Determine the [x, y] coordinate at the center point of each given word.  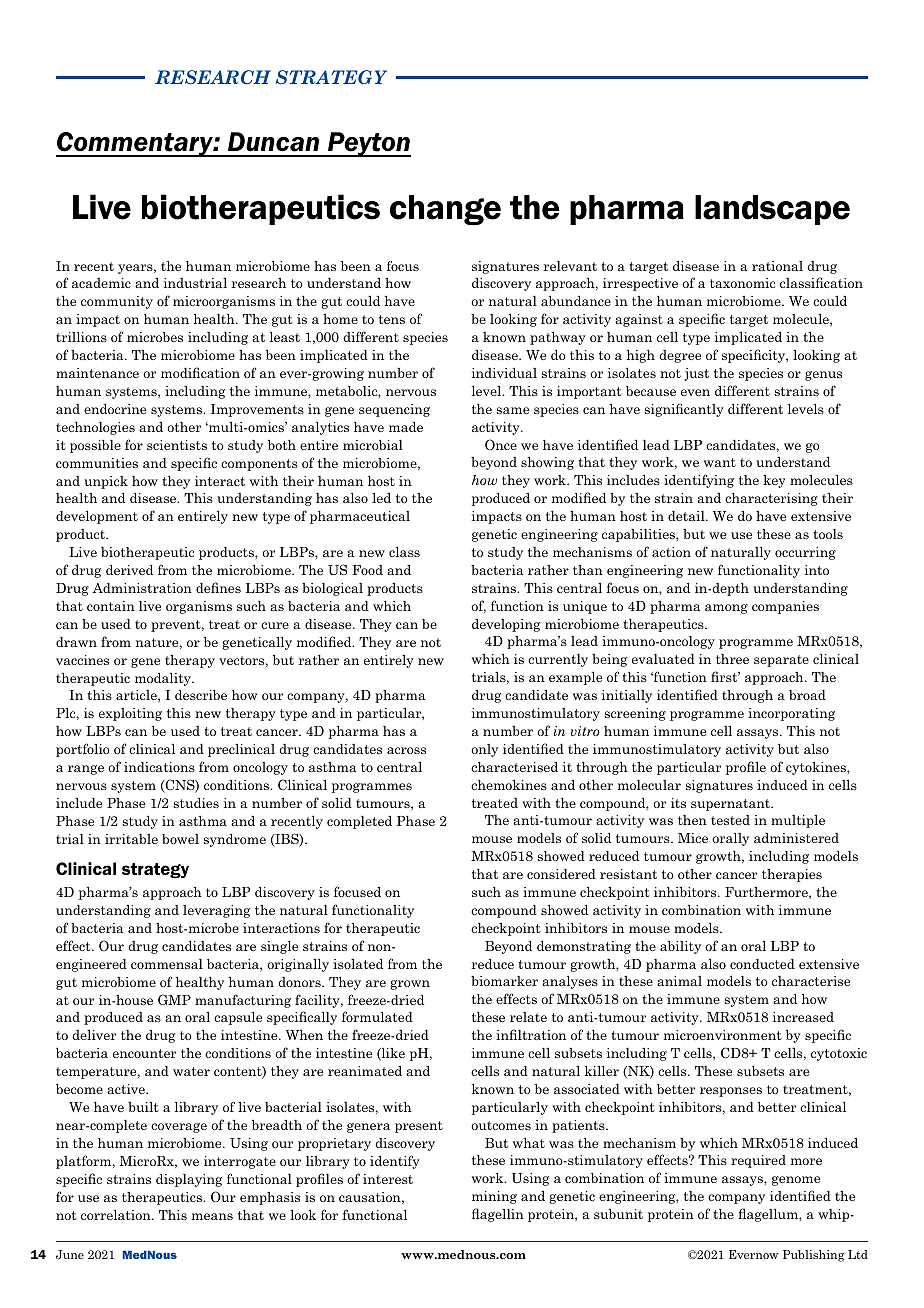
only [484, 750]
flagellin [498, 1215]
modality [164, 679]
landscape [772, 210]
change [445, 210]
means [212, 1216]
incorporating [791, 714]
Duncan [273, 142]
